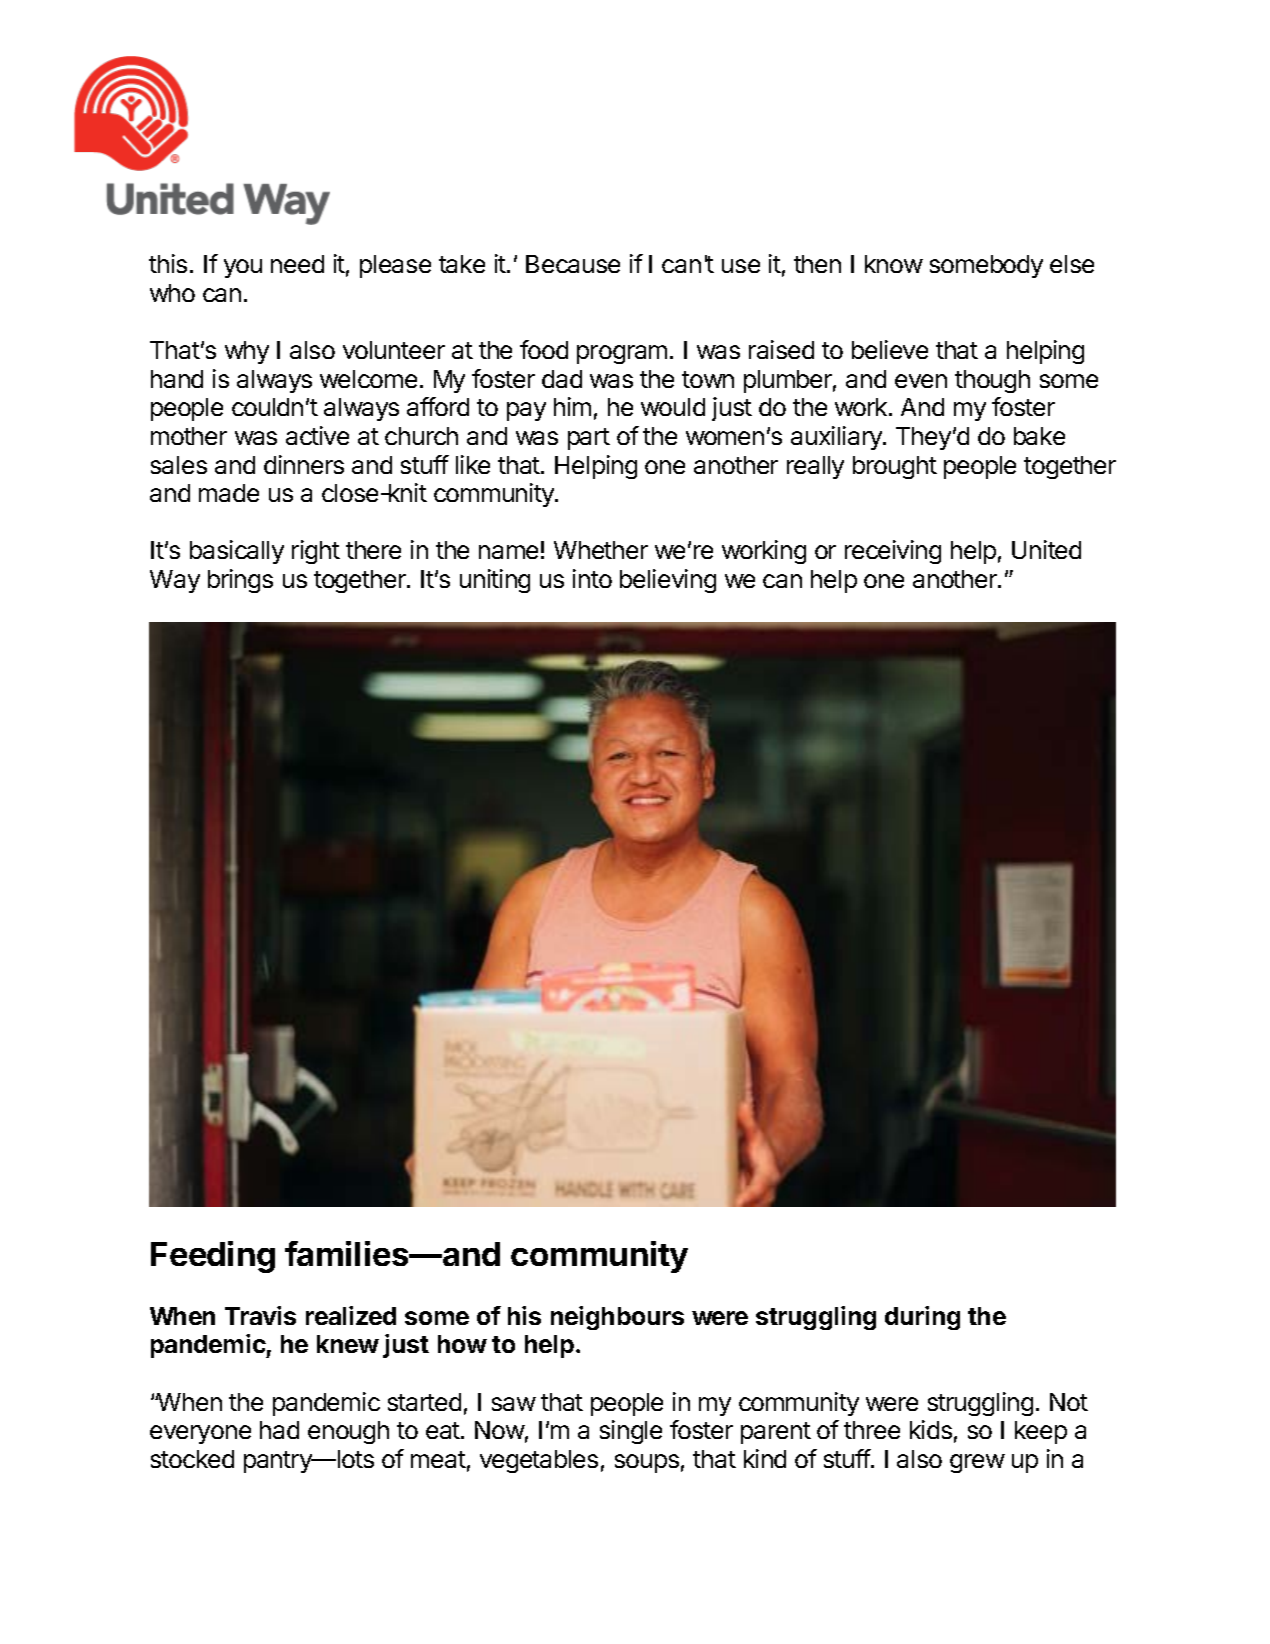  What do you see at coordinates (894, 264) in the screenshot?
I see `know` at bounding box center [894, 264].
